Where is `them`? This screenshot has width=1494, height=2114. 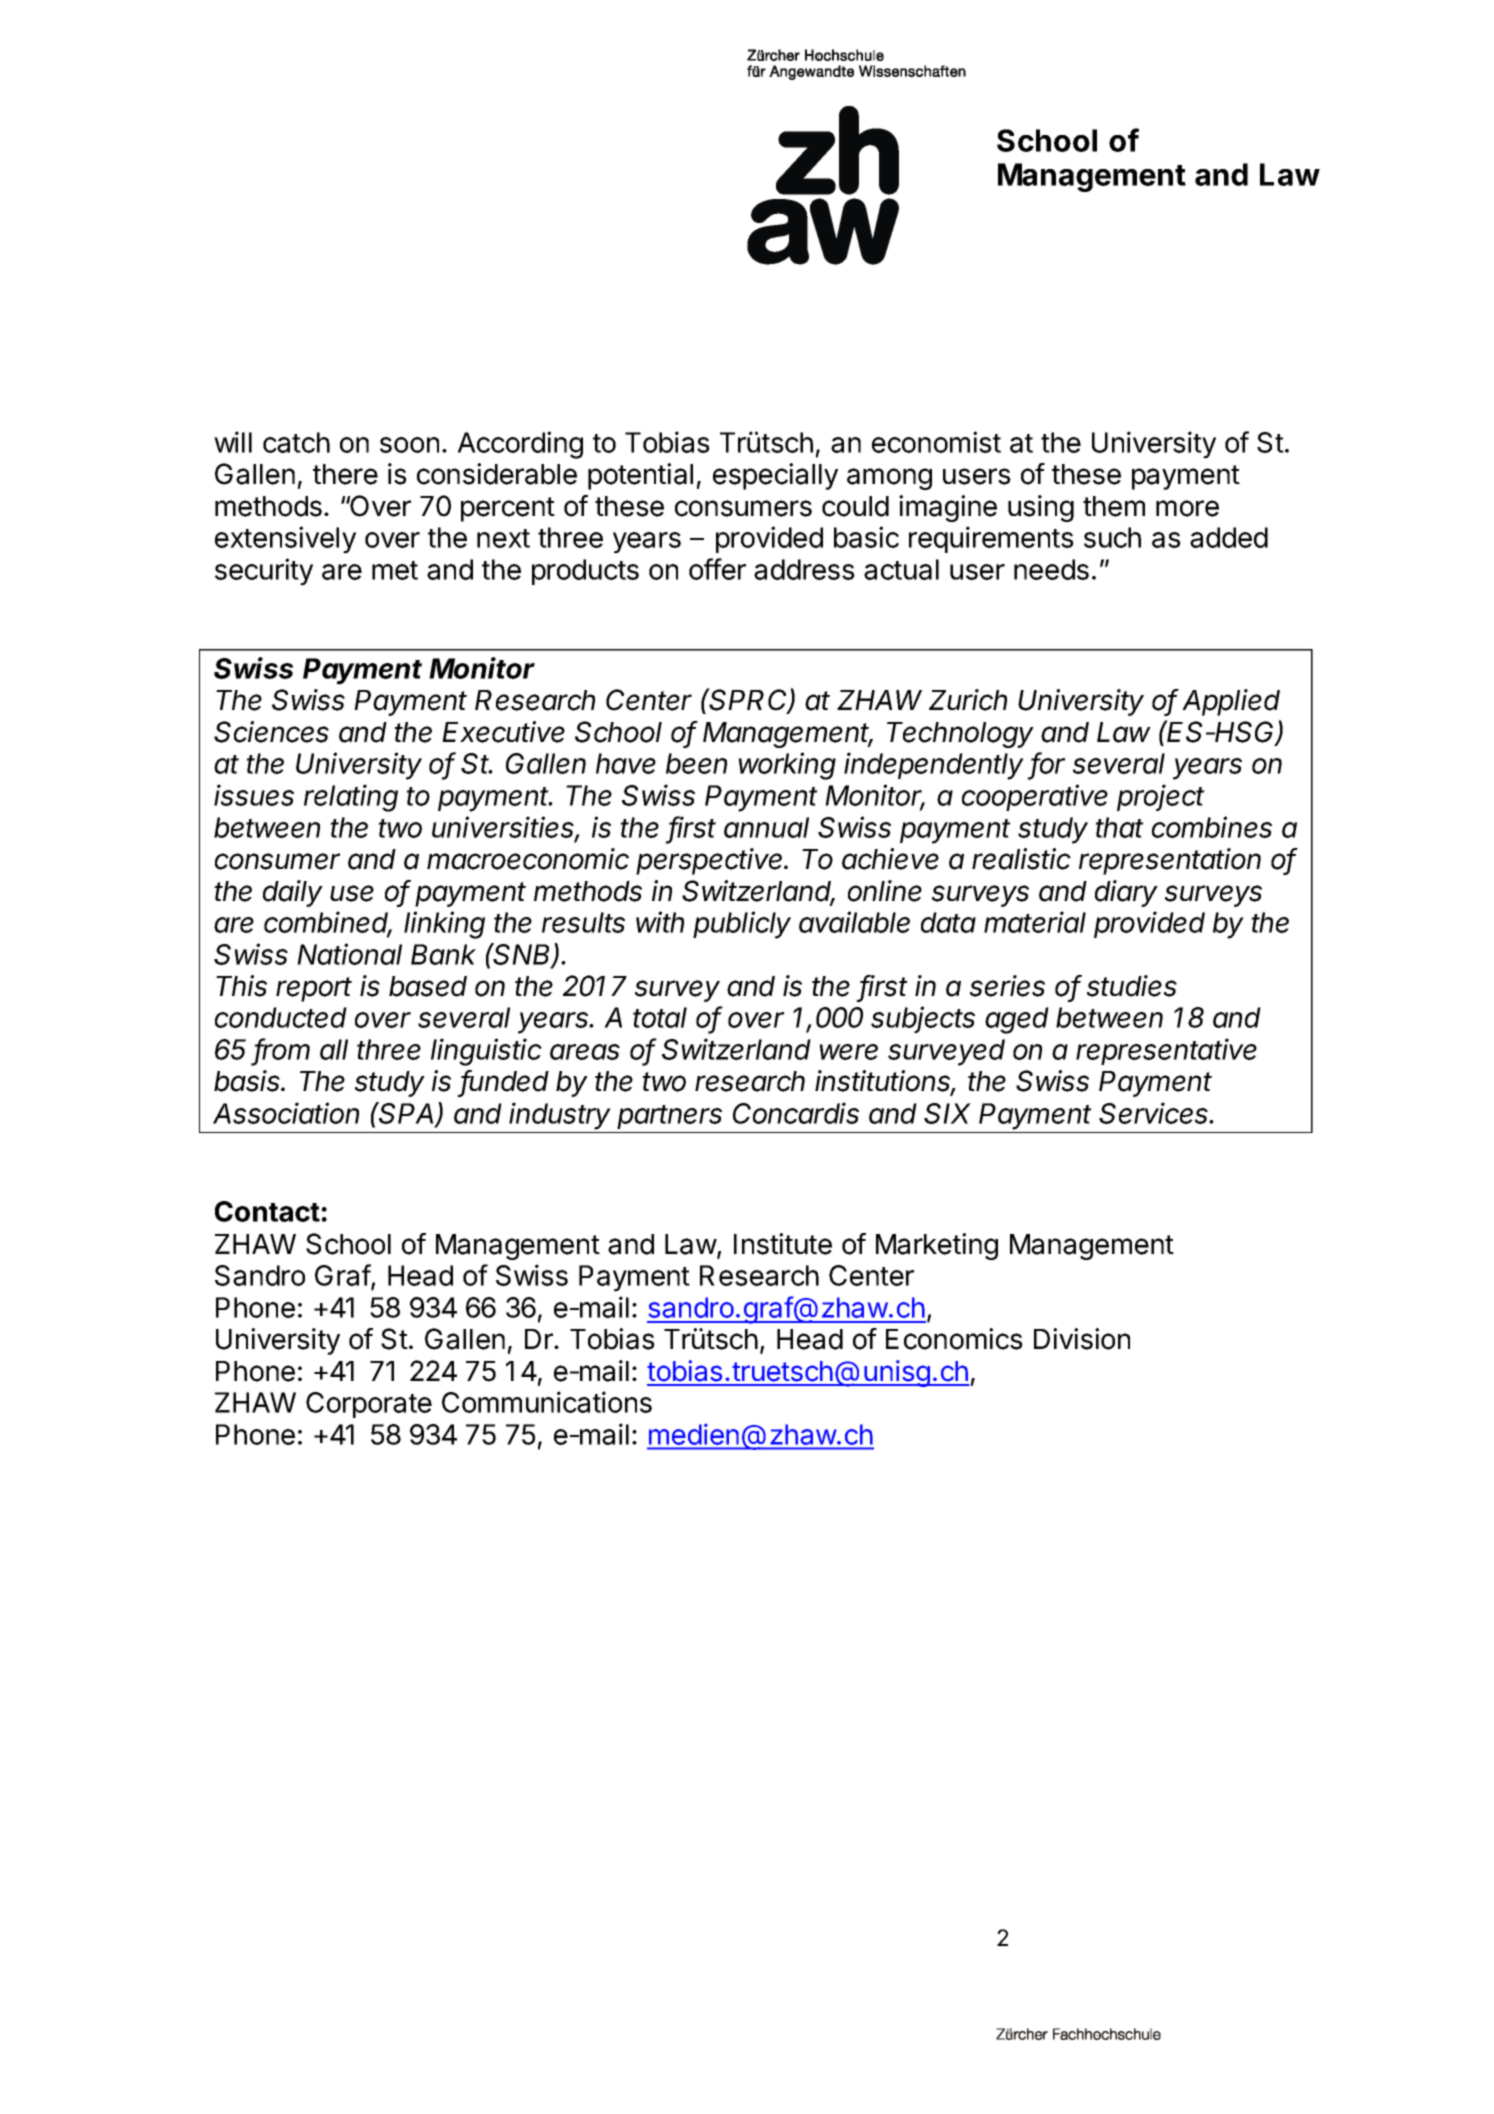
them is located at coordinates (1114, 506).
